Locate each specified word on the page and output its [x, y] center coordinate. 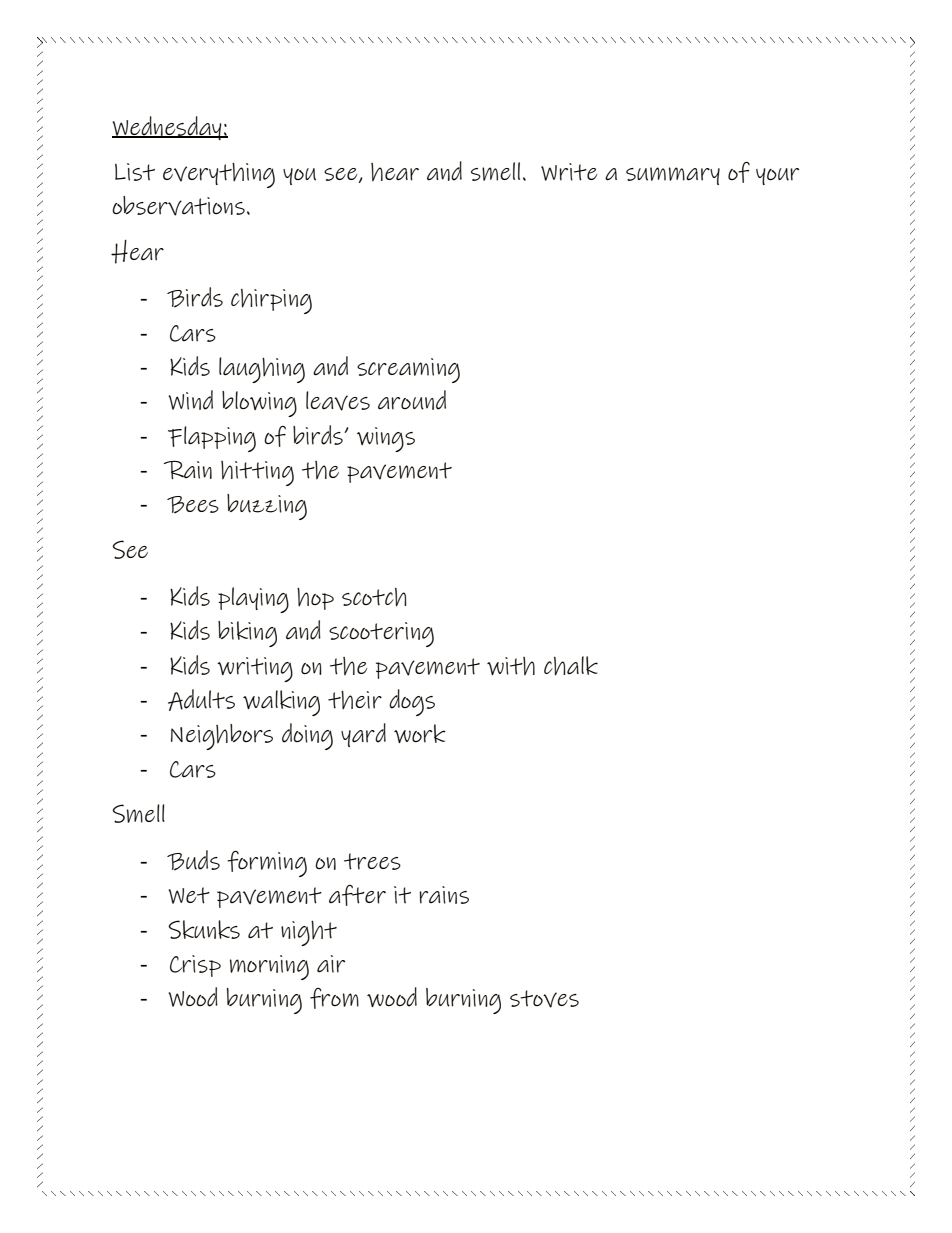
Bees [193, 505]
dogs [412, 702]
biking [247, 634]
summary [673, 176]
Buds [193, 860]
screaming [408, 370]
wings [386, 439]
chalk [571, 666]
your [777, 176]
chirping [271, 301]
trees [372, 861]
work [420, 733]
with [511, 666]
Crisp [195, 966]
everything [219, 175]
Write [569, 172]
